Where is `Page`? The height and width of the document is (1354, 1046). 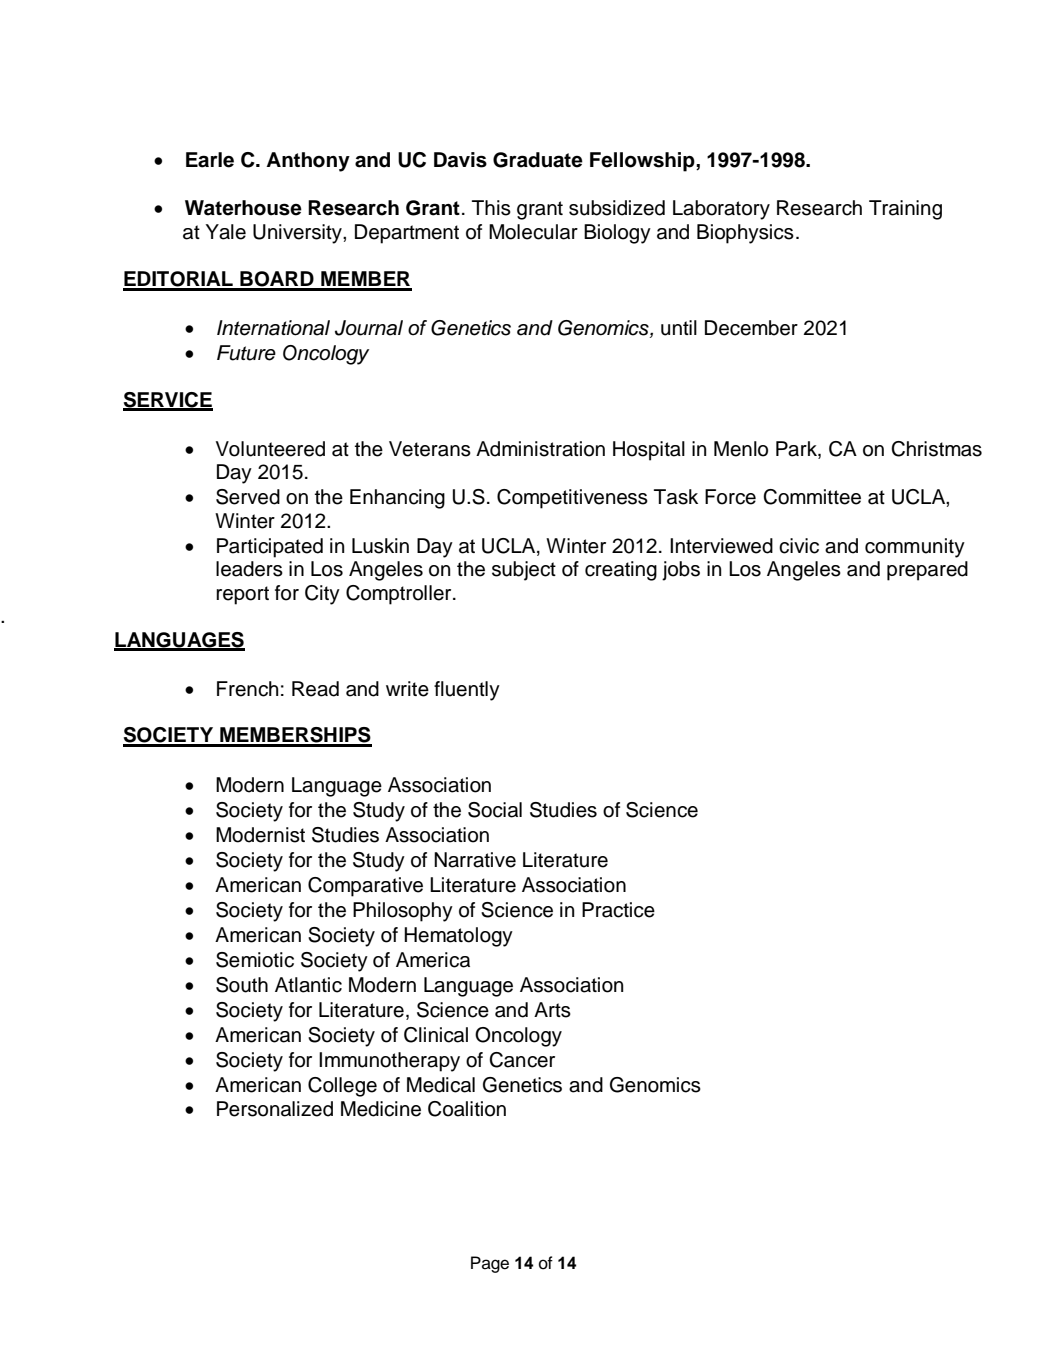 Page is located at coordinates (490, 1264).
